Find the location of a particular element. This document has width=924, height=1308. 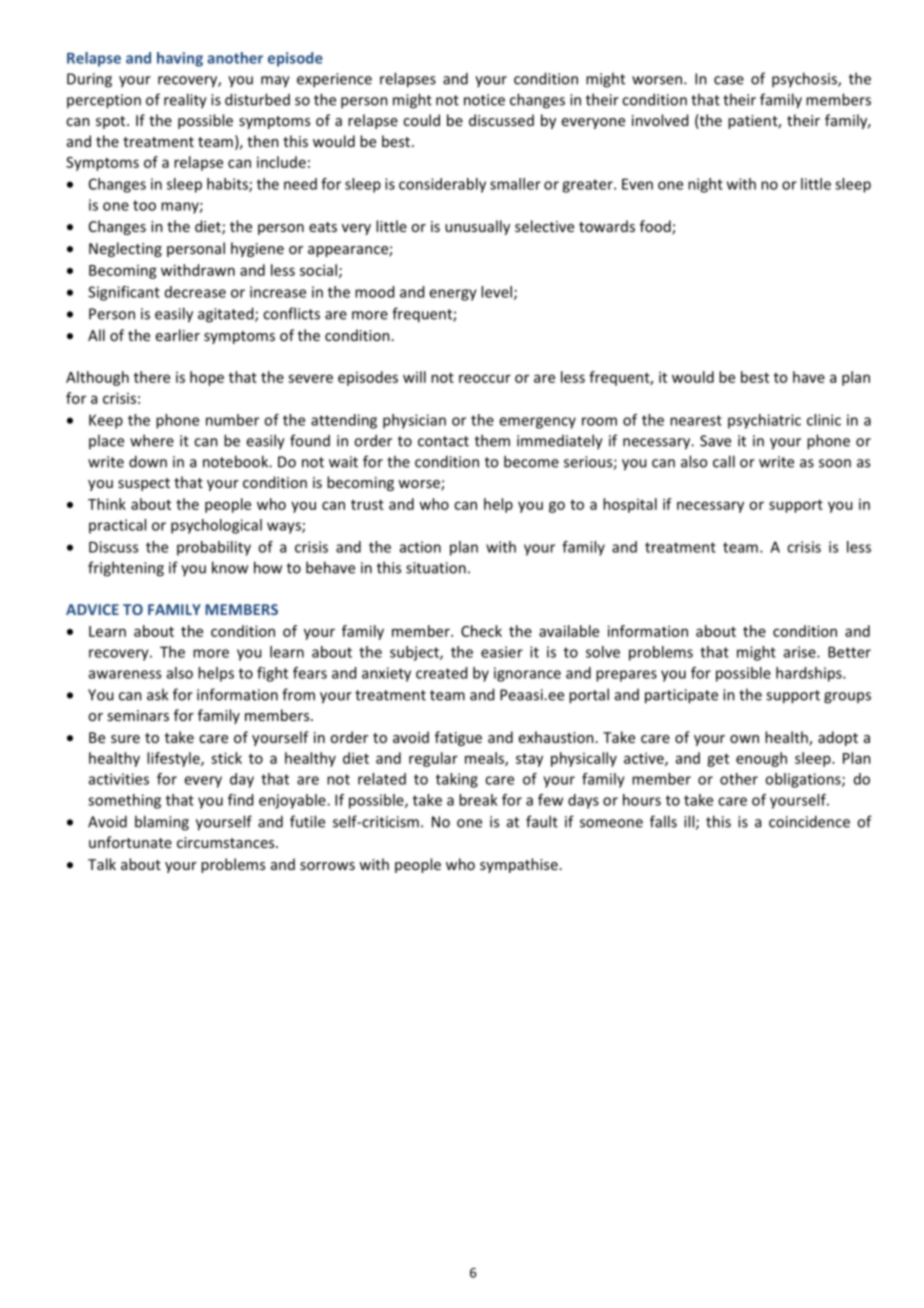

earlier is located at coordinates (178, 335).
